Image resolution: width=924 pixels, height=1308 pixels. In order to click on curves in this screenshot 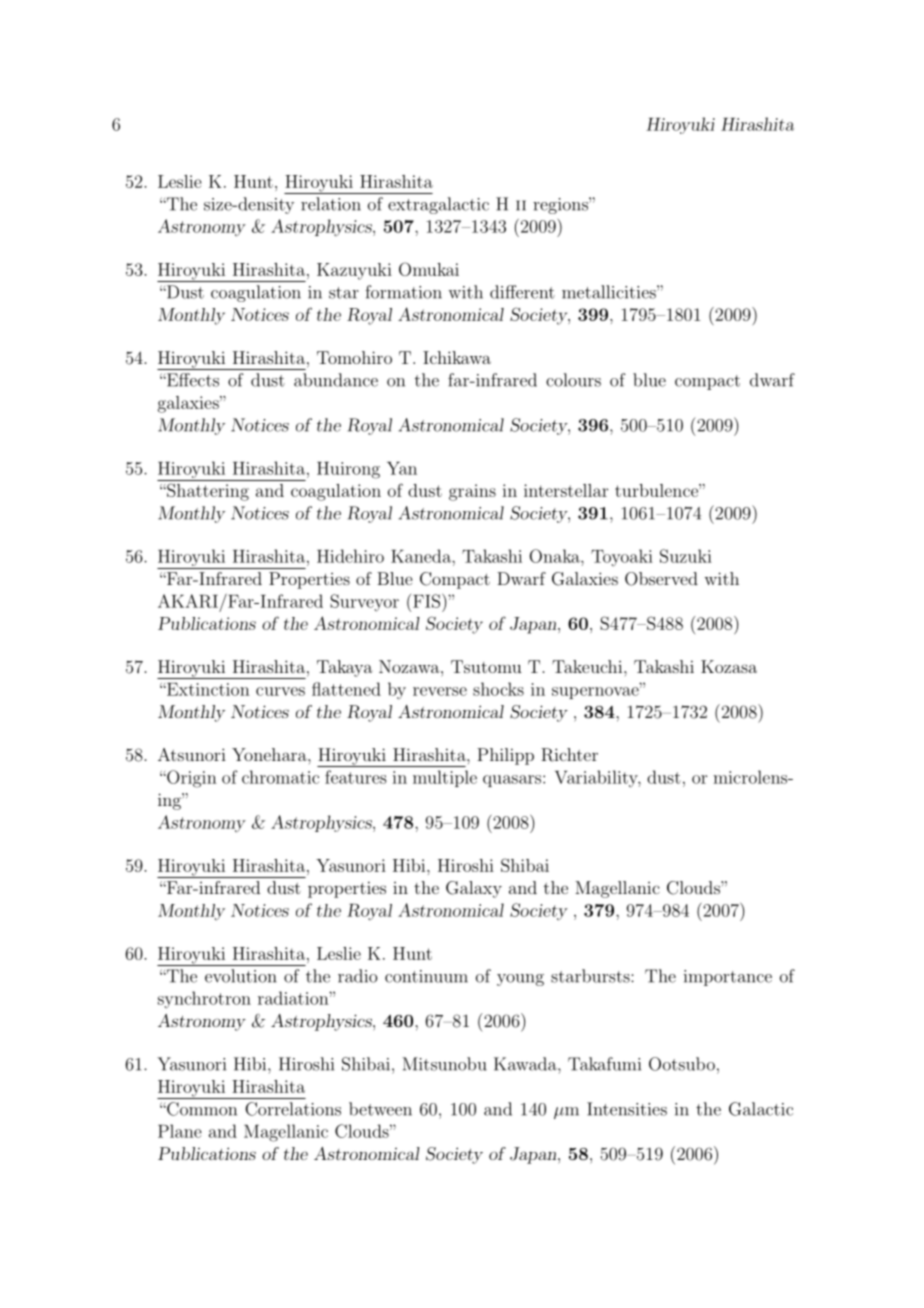, I will do `click(280, 691)`.
